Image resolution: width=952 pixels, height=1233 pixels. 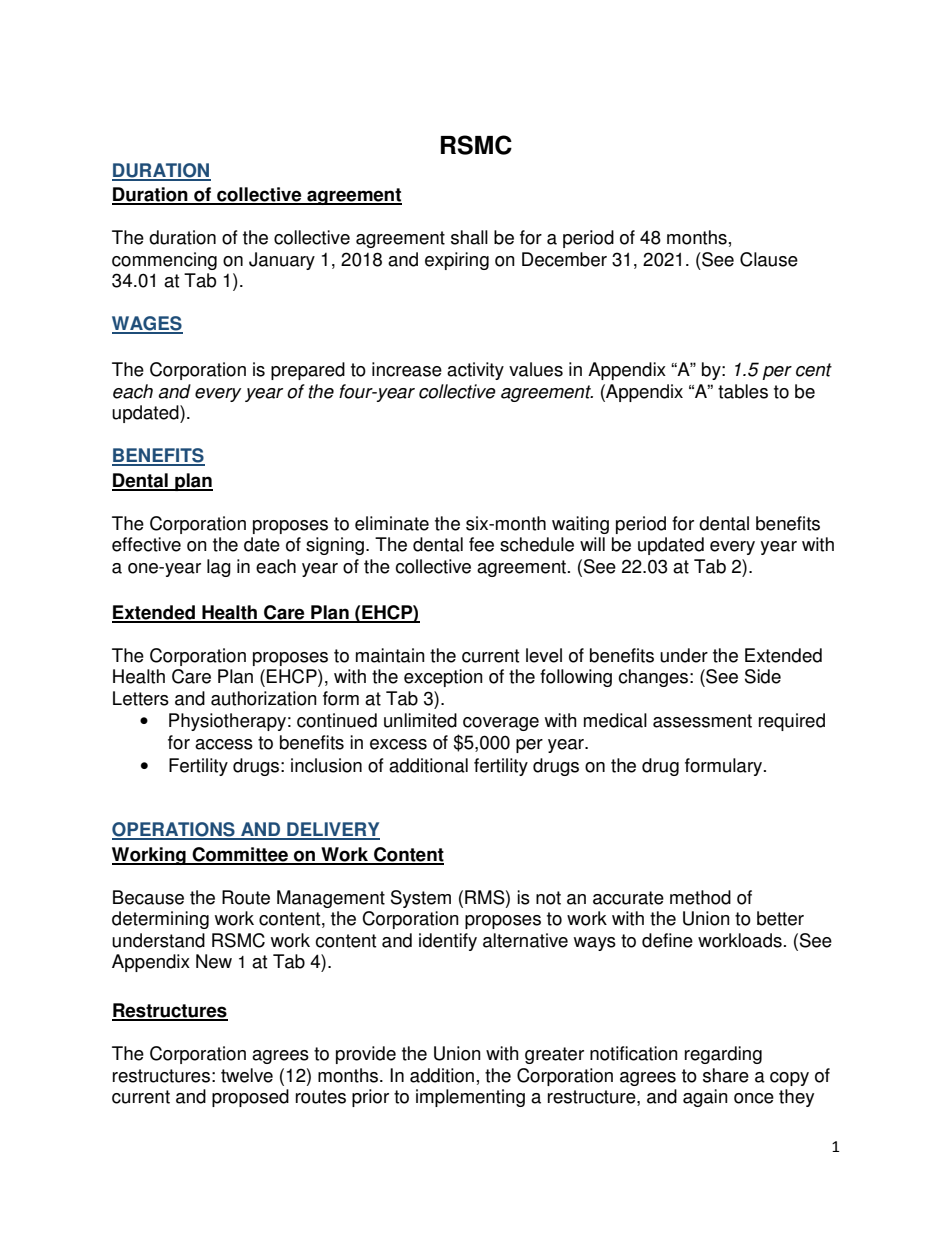 What do you see at coordinates (398, 744) in the image?
I see `excess` at bounding box center [398, 744].
